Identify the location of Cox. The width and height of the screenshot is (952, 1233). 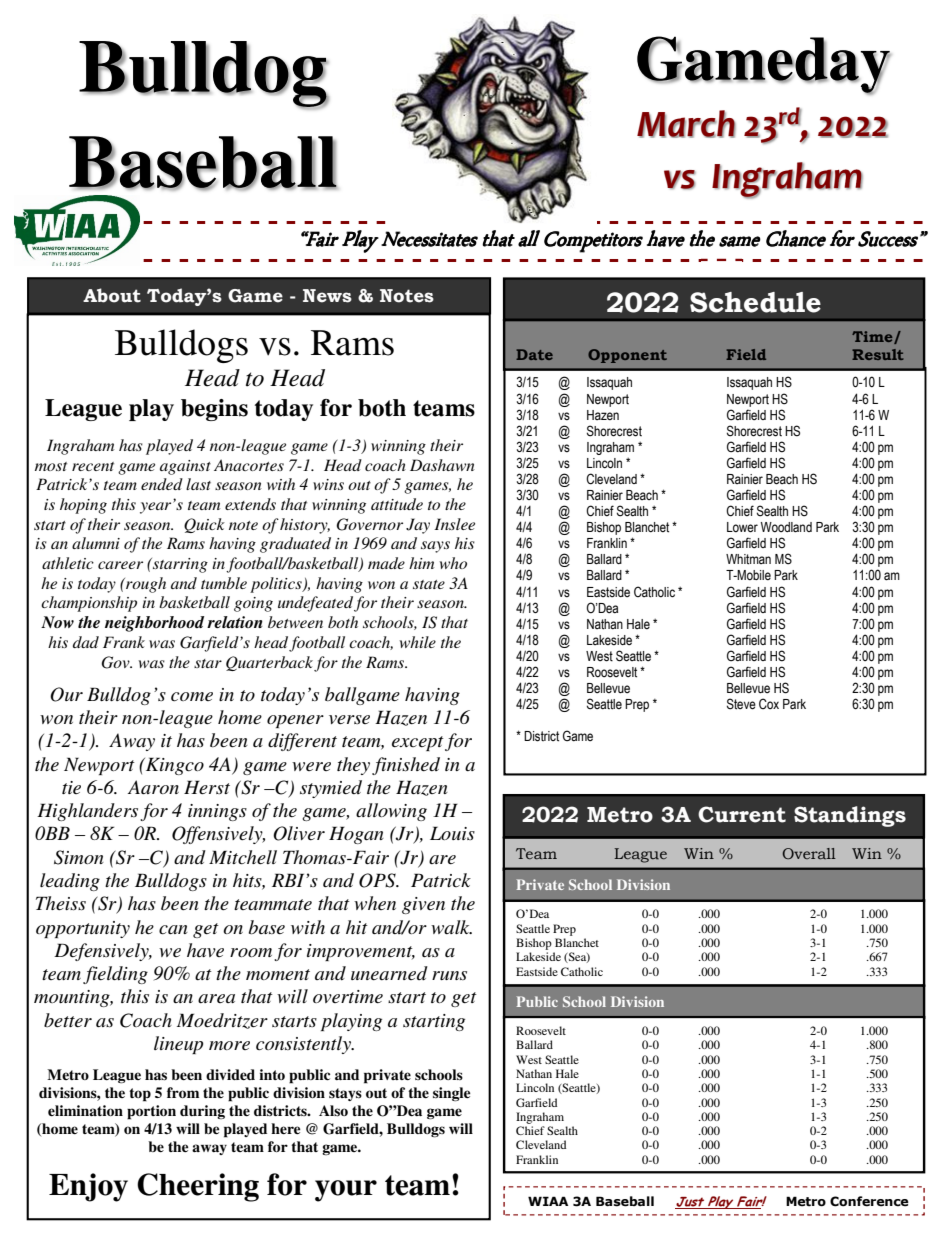
(769, 703).
